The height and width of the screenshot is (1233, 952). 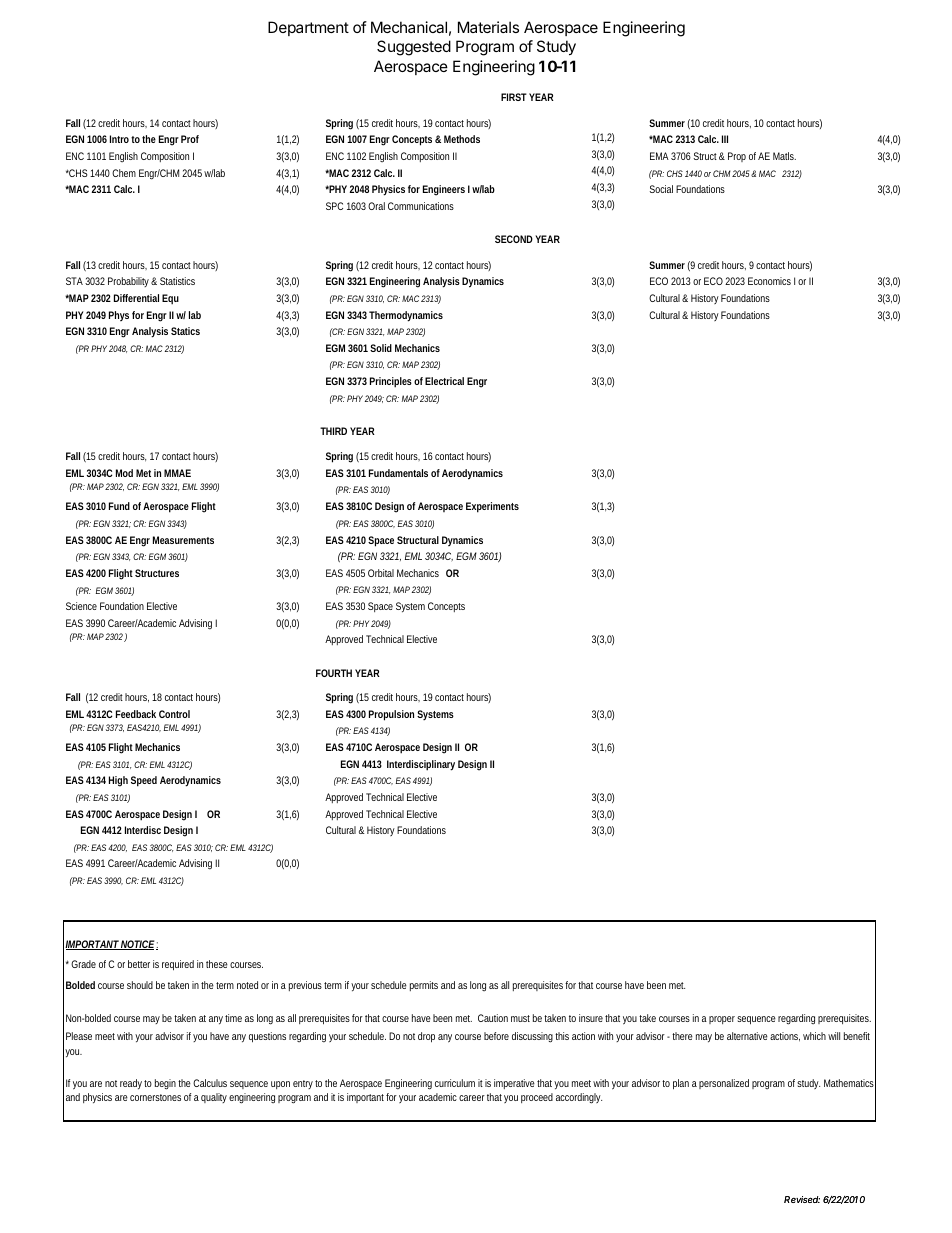 I want to click on III, so click(x=725, y=139).
